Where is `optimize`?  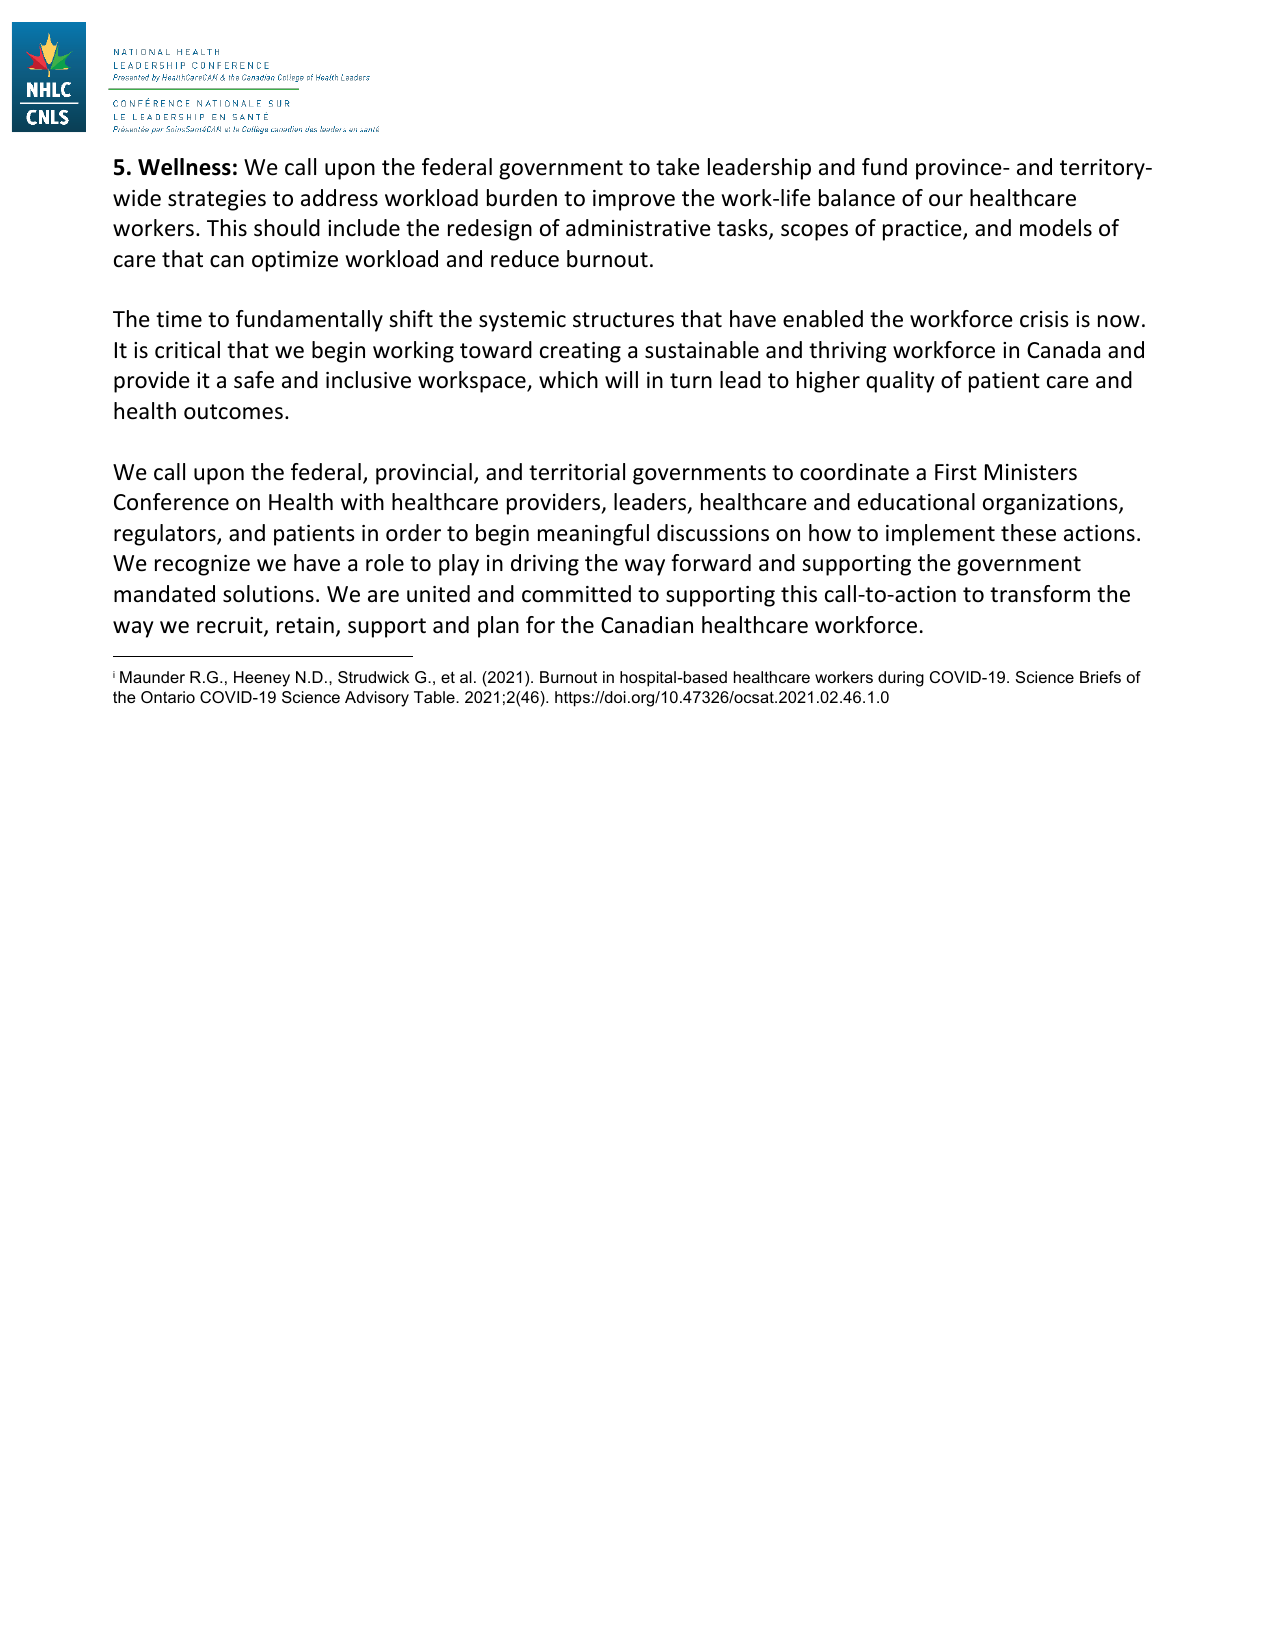
optimize is located at coordinates (295, 261).
